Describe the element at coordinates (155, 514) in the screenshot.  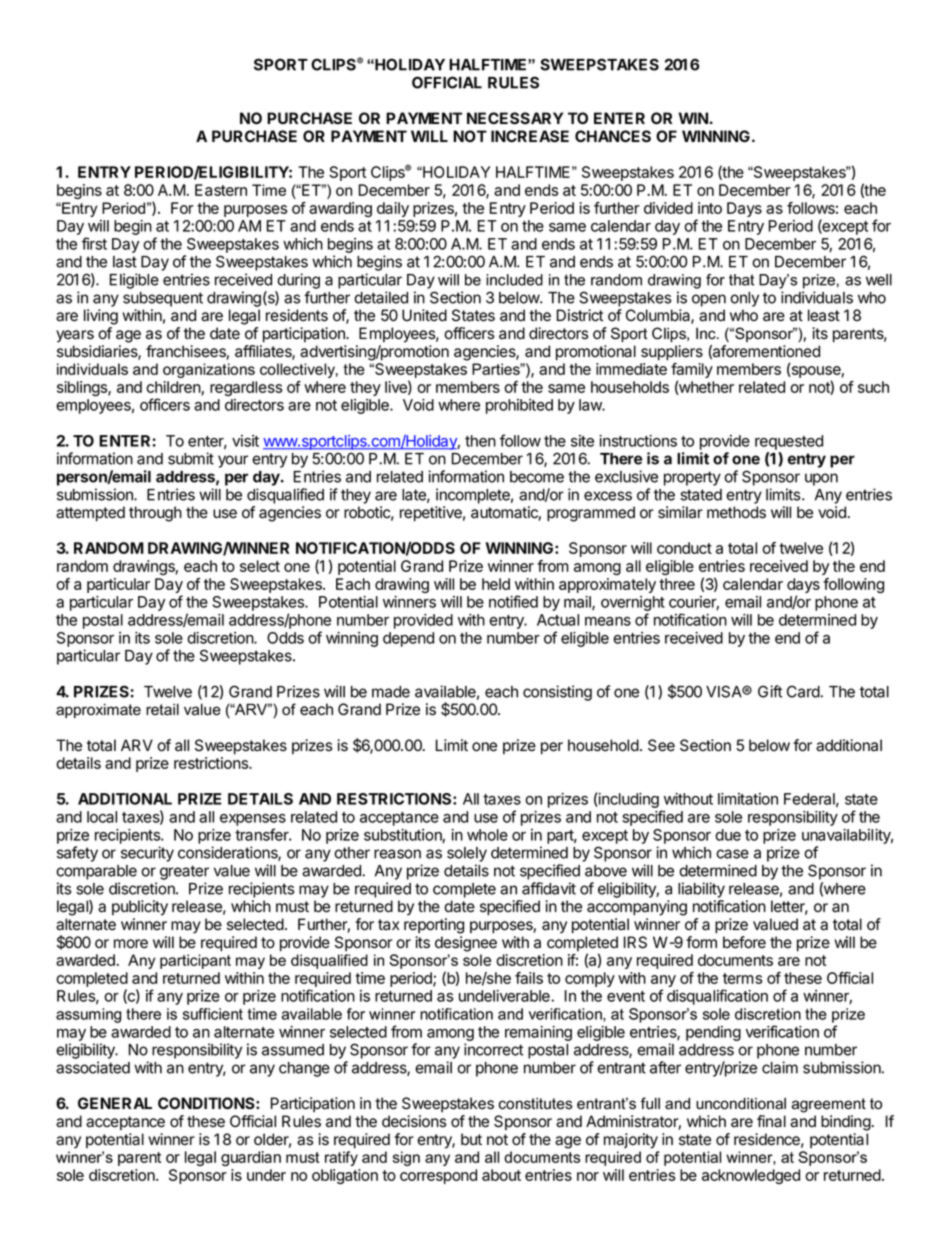
I see `through` at that location.
